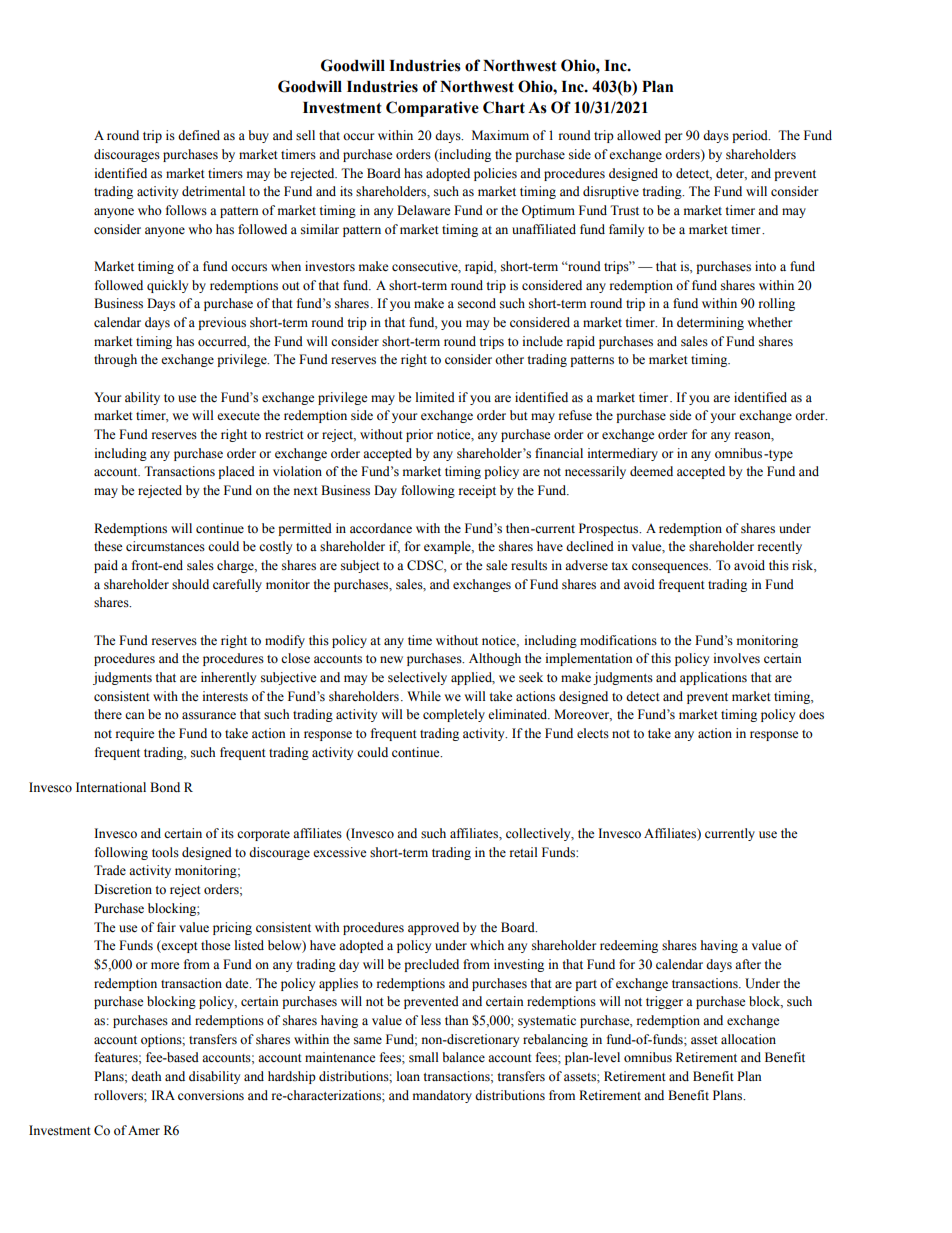 Image resolution: width=952 pixels, height=1233 pixels. Describe the element at coordinates (433, 928) in the page. I see `approved` at that location.
